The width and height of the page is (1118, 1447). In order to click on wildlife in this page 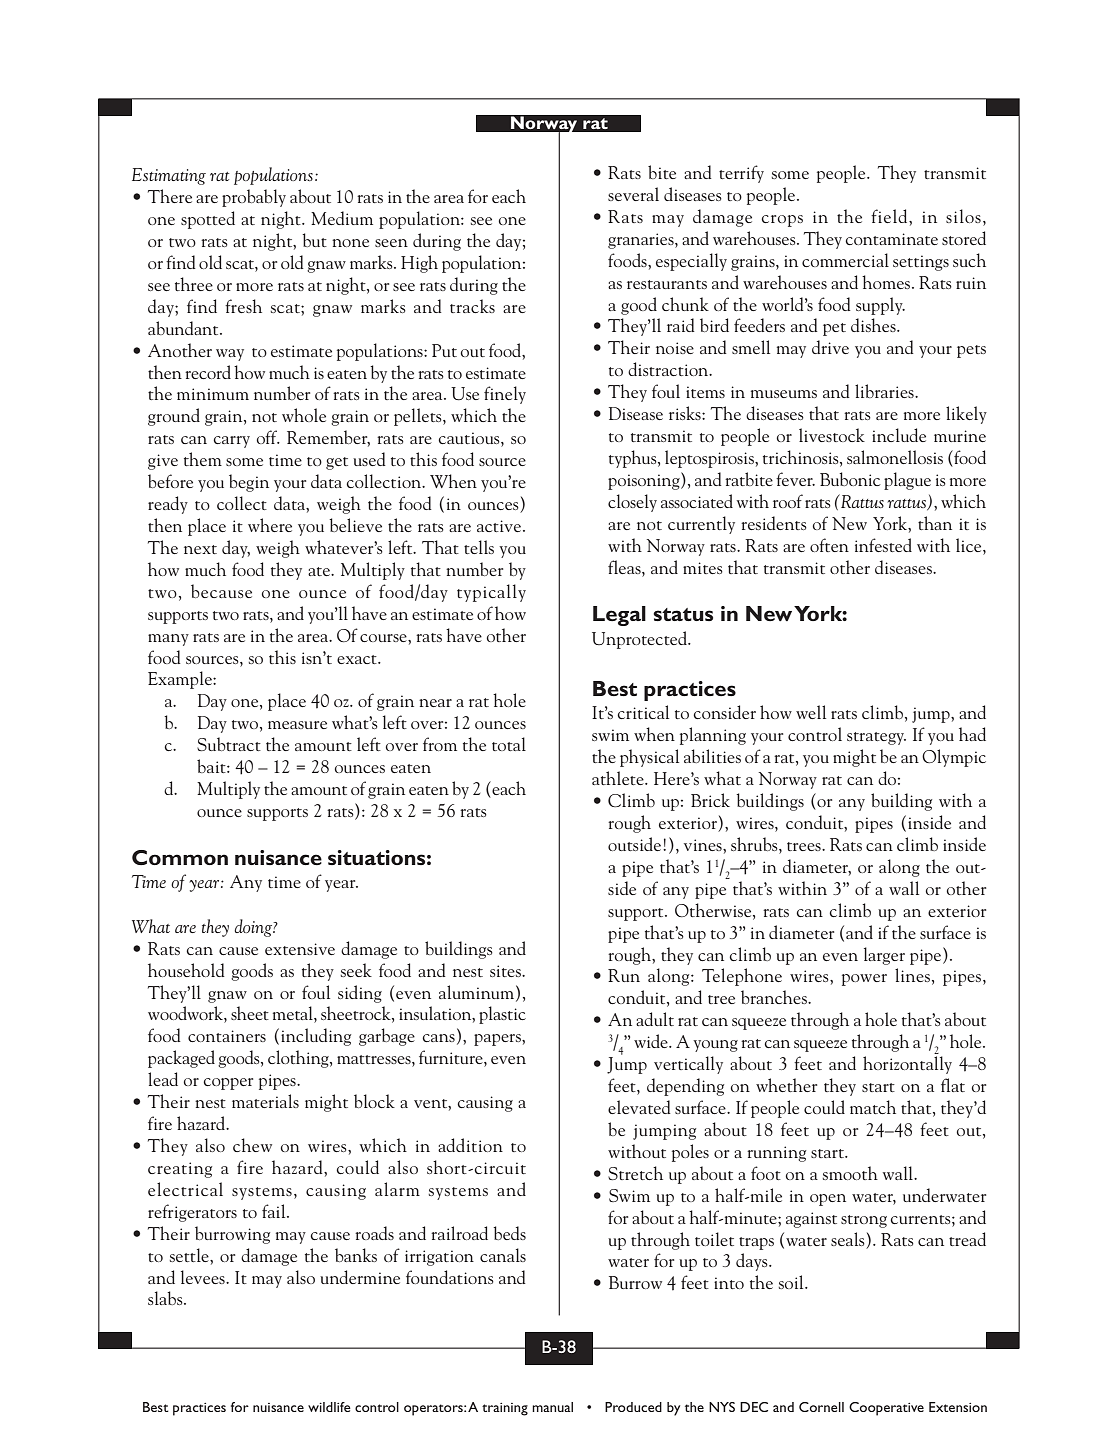, I will do `click(329, 1407)`.
